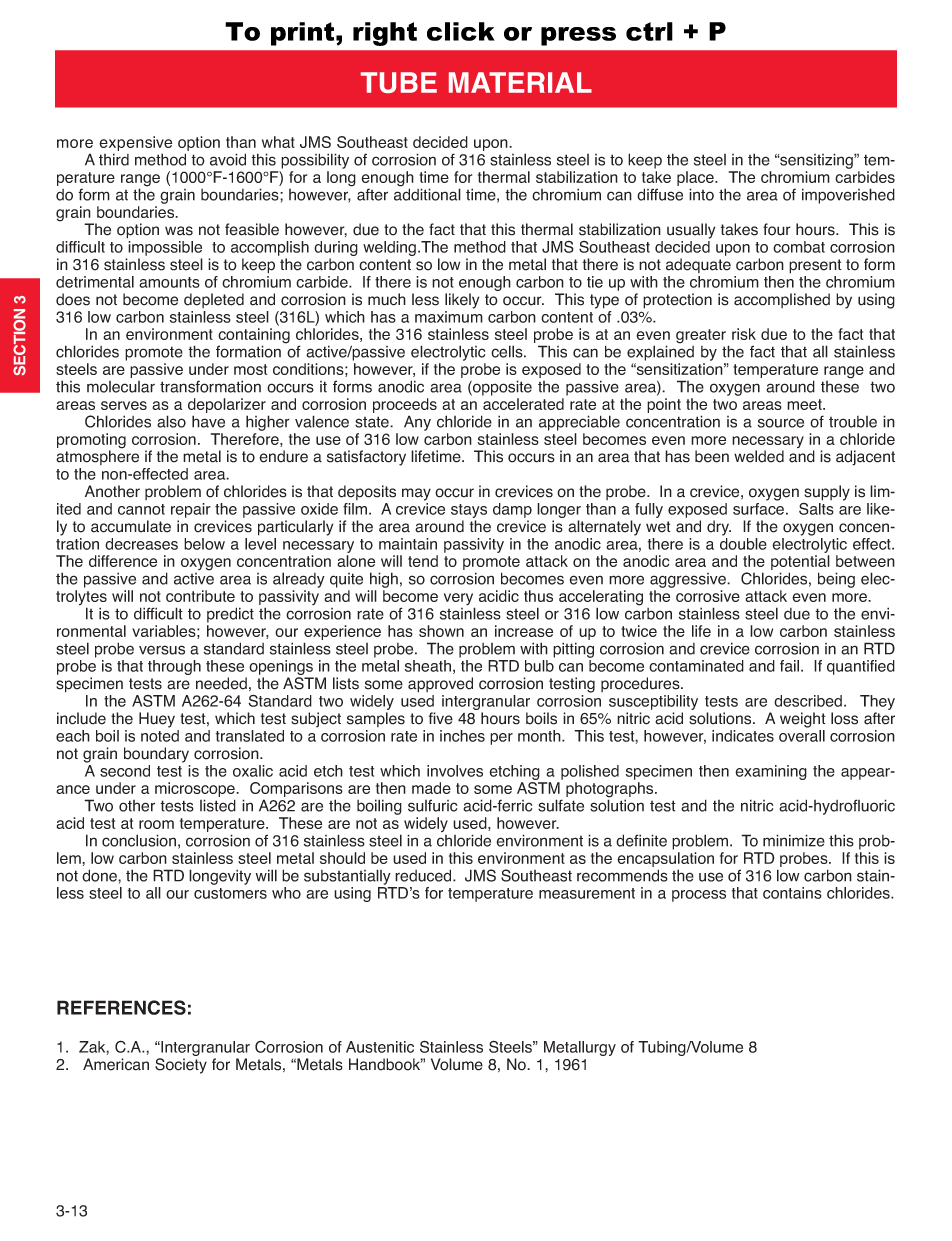  I want to click on contains, so click(792, 893).
